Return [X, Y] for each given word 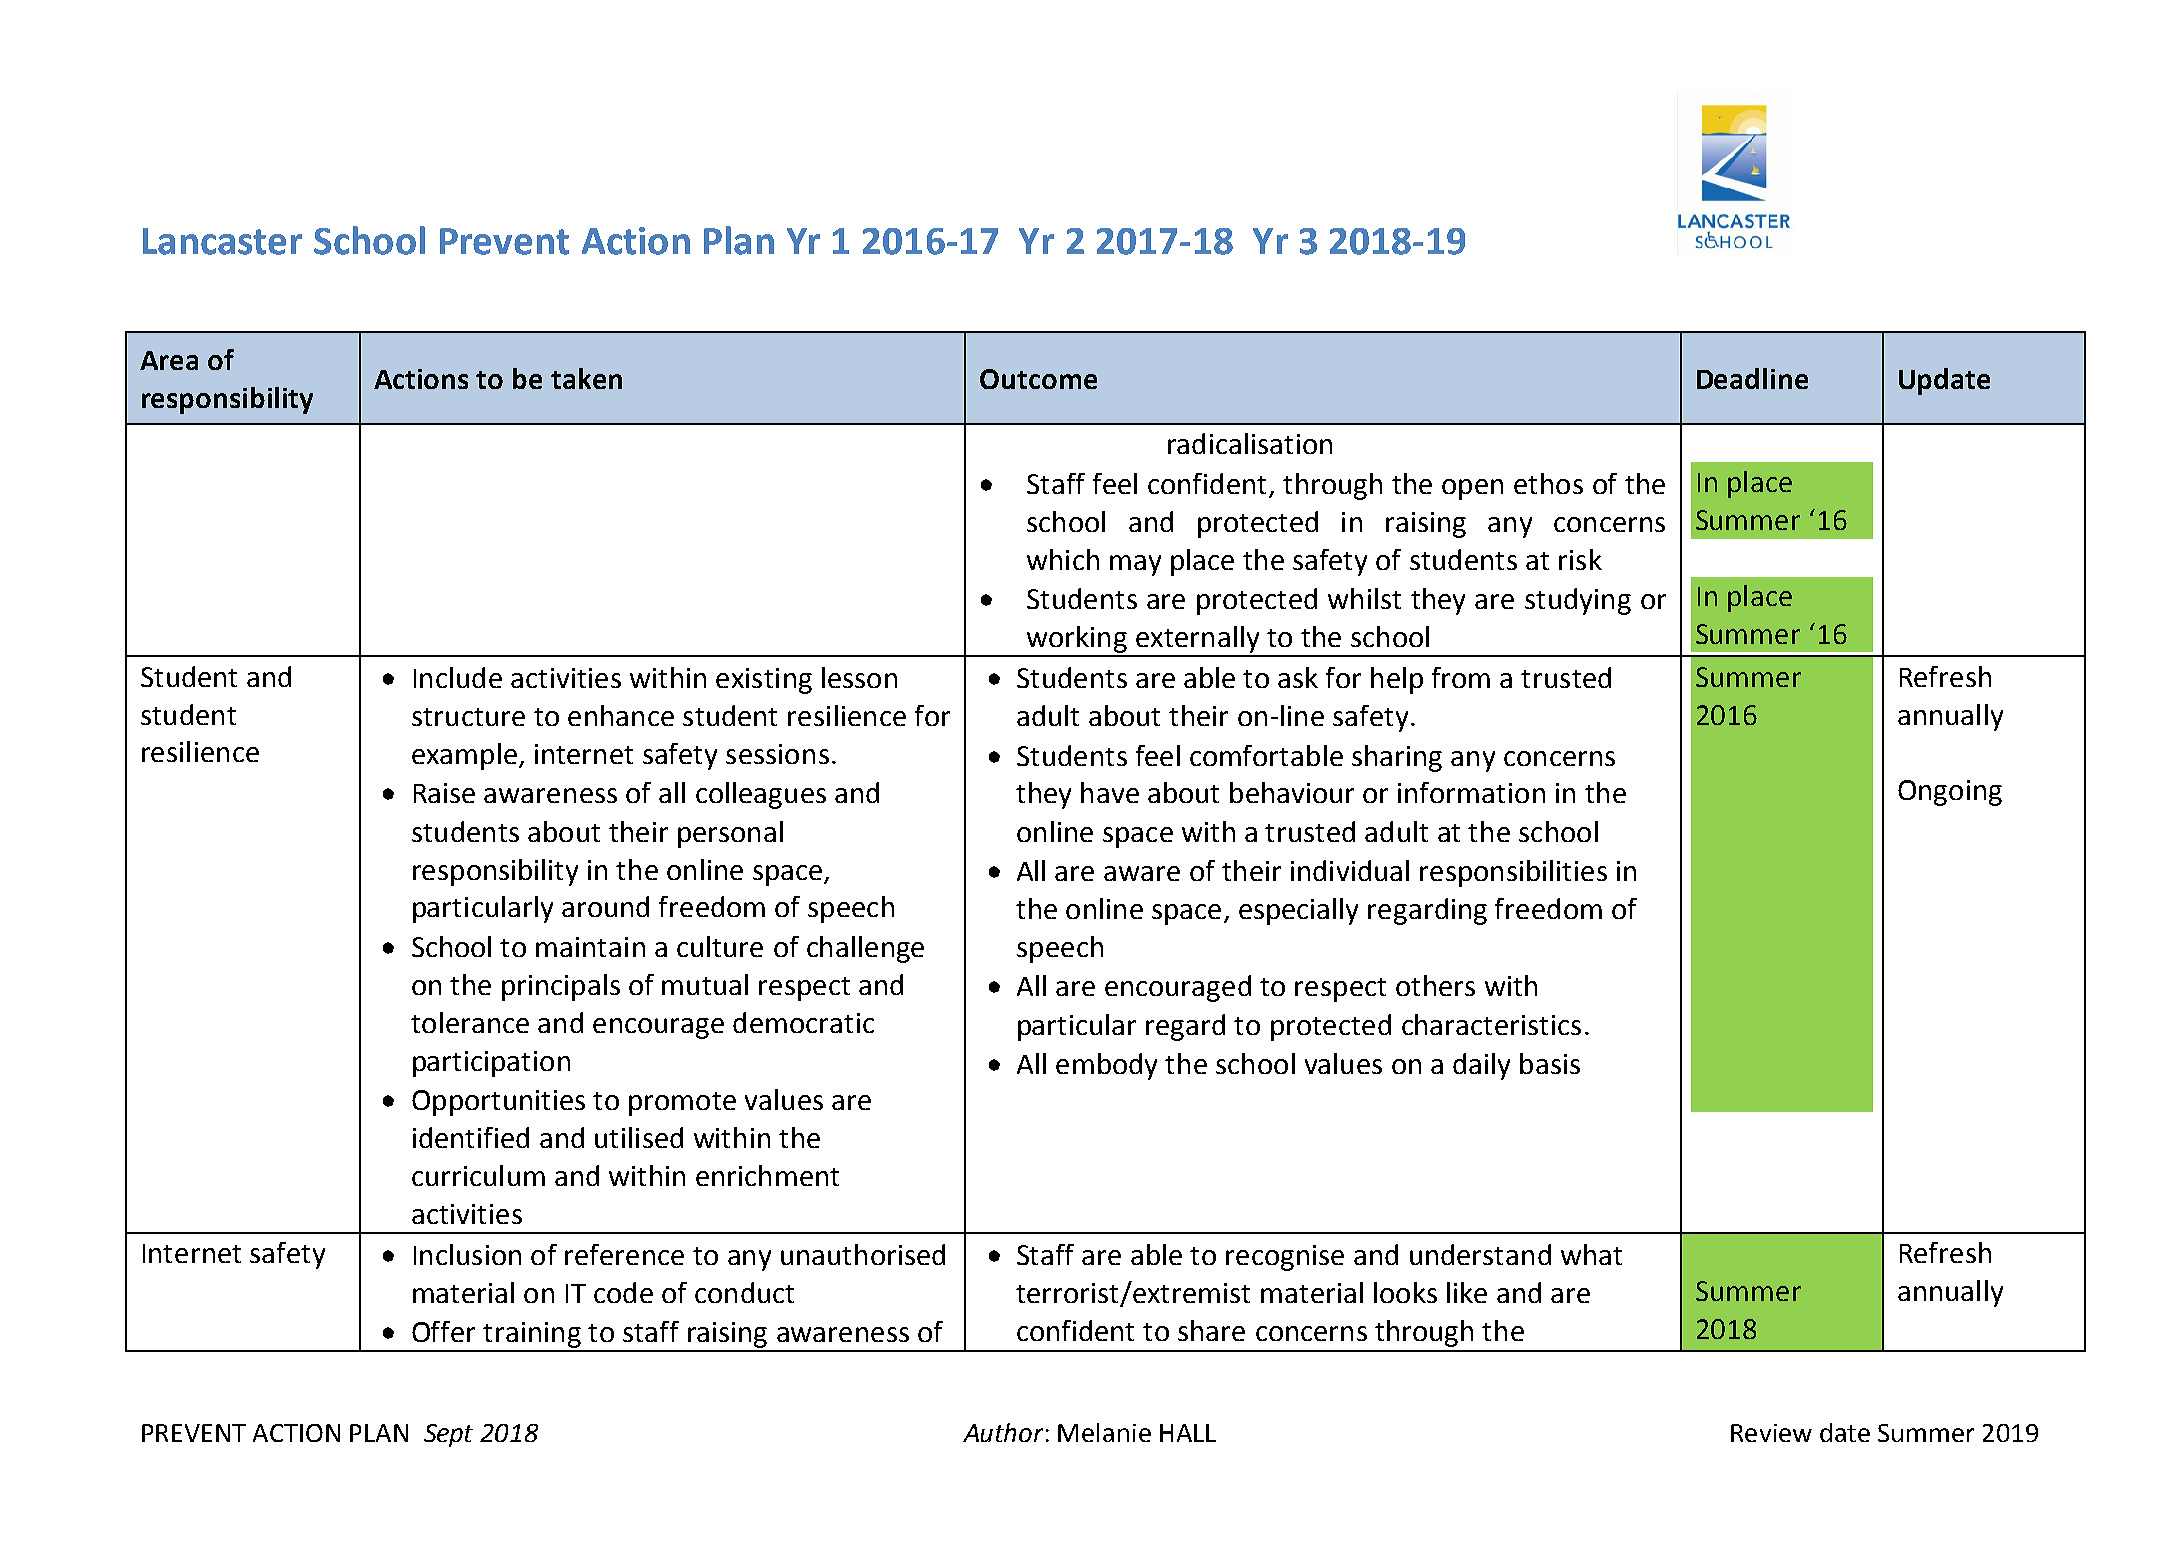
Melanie [1104, 1432]
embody [1106, 1066]
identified [471, 1137]
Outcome [1038, 379]
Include [458, 677]
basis [1550, 1063]
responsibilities [1513, 873]
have [1110, 792]
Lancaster [222, 241]
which [1063, 559]
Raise [444, 793]
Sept [448, 1435]
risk [1580, 559]
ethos [1548, 483]
